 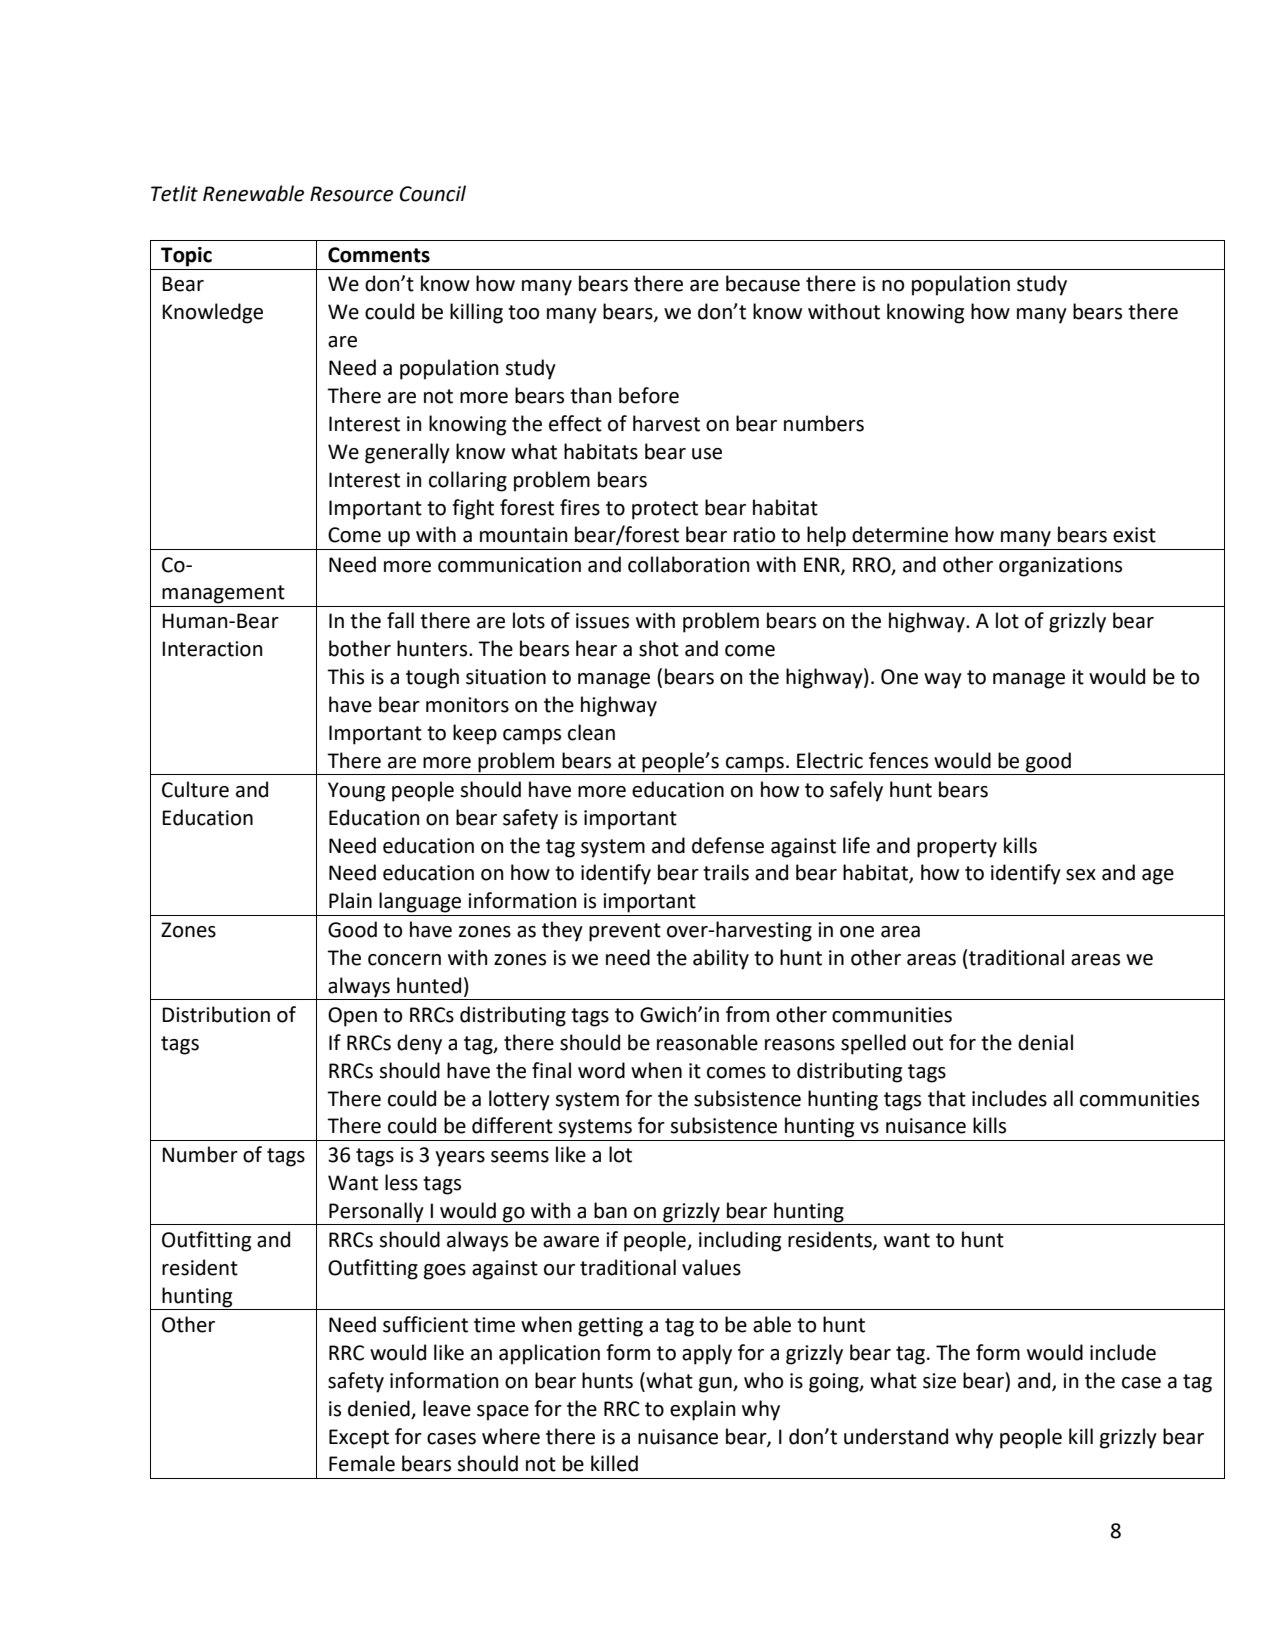 What do you see at coordinates (763, 283) in the image?
I see `because` at bounding box center [763, 283].
